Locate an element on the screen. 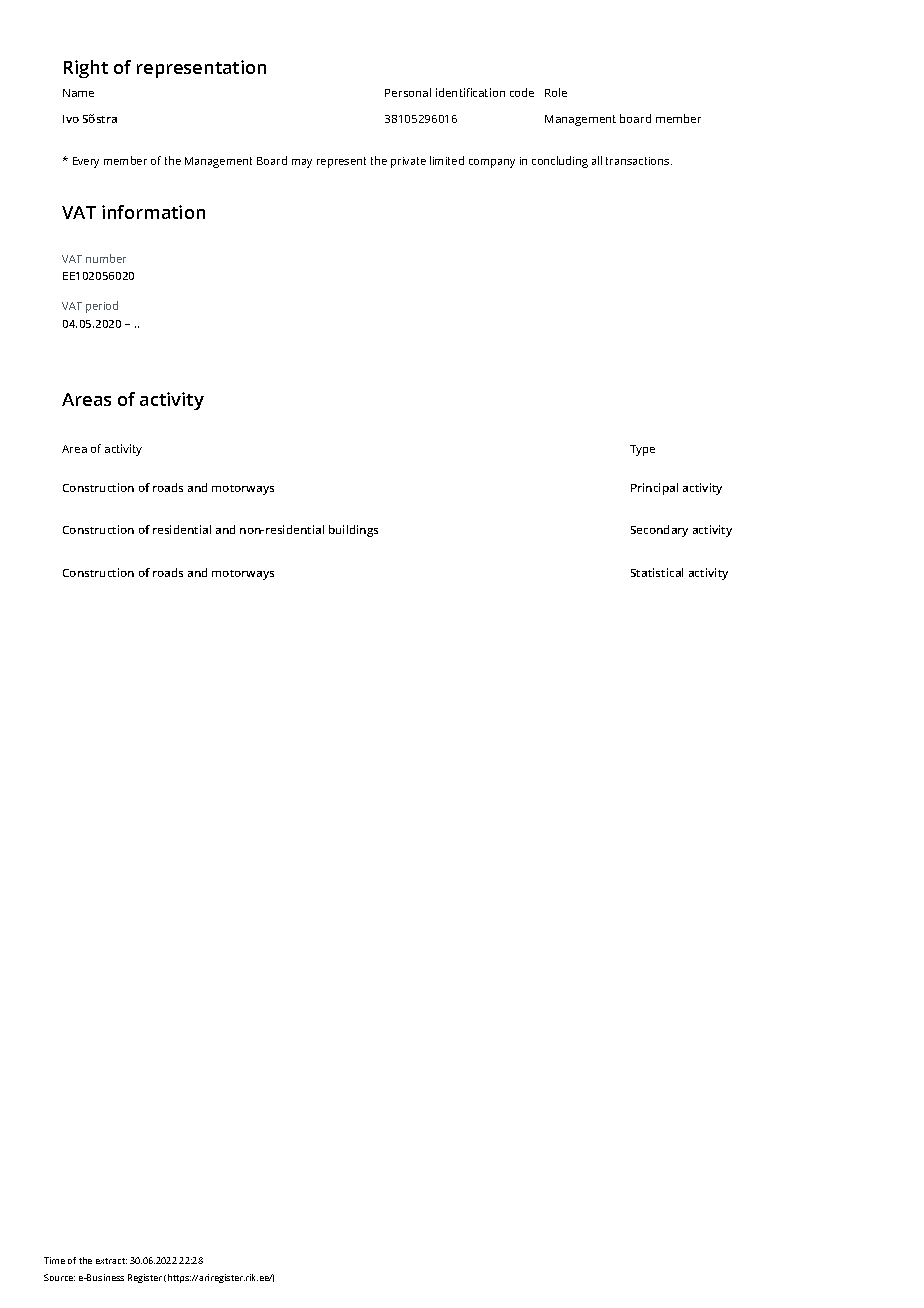  buildings is located at coordinates (353, 531).
